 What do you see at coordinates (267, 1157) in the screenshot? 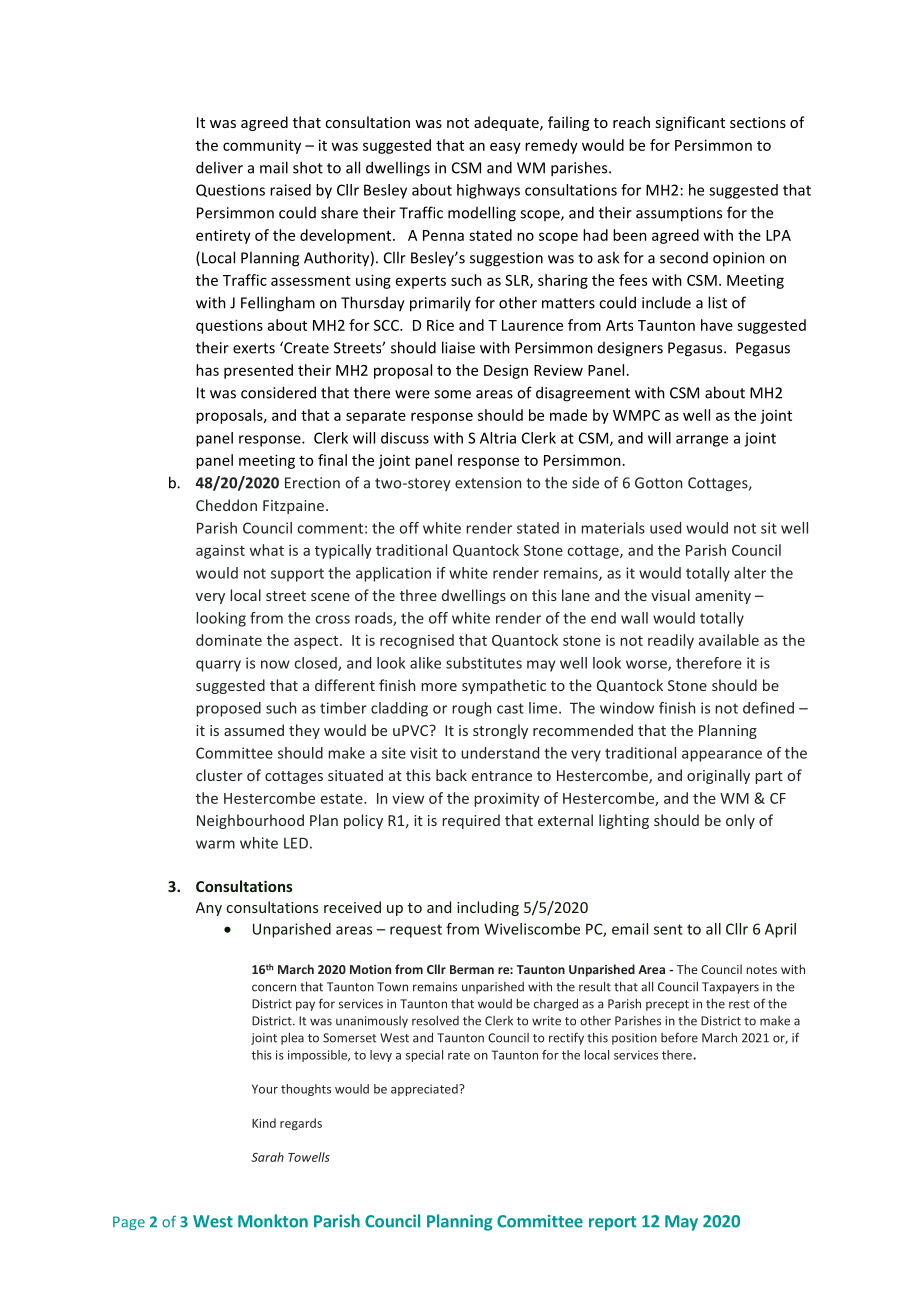
I see `Sarah` at bounding box center [267, 1157].
